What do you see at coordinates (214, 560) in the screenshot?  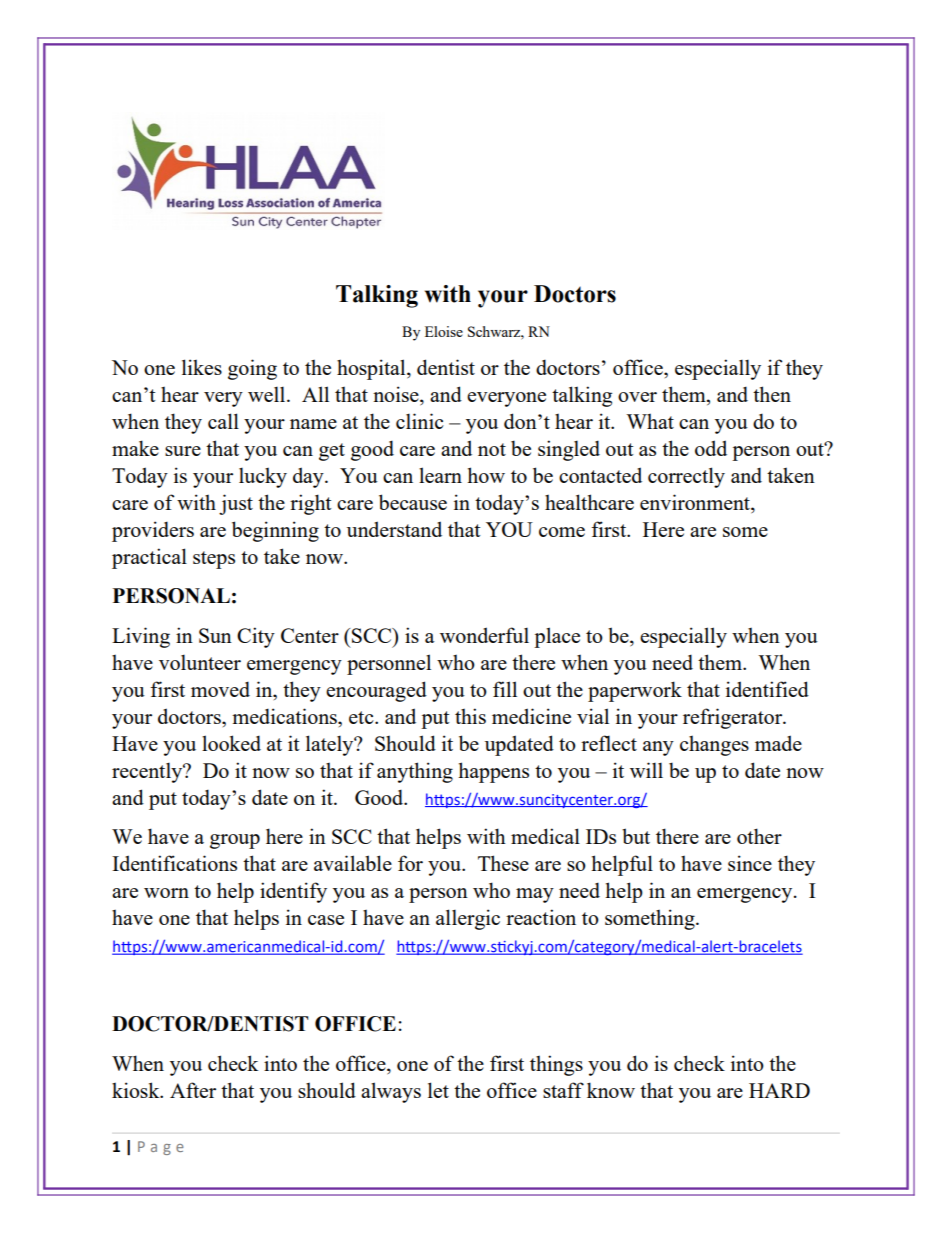 I see `steps` at bounding box center [214, 560].
